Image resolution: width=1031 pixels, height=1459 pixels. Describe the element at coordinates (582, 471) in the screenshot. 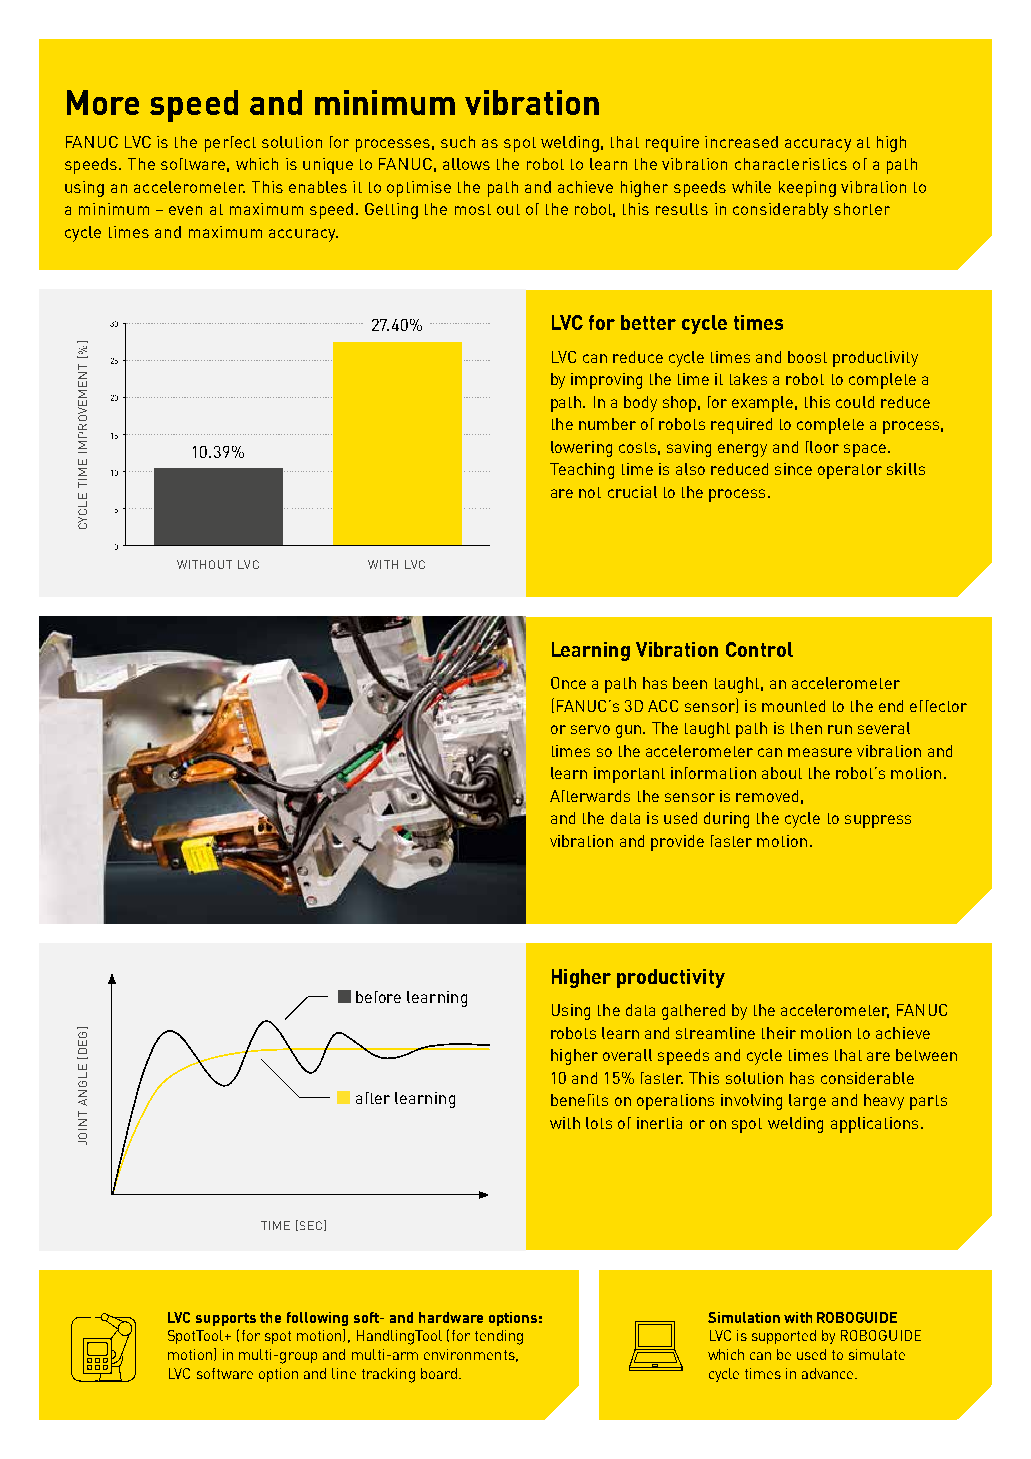

I see `Teaching` at that location.
